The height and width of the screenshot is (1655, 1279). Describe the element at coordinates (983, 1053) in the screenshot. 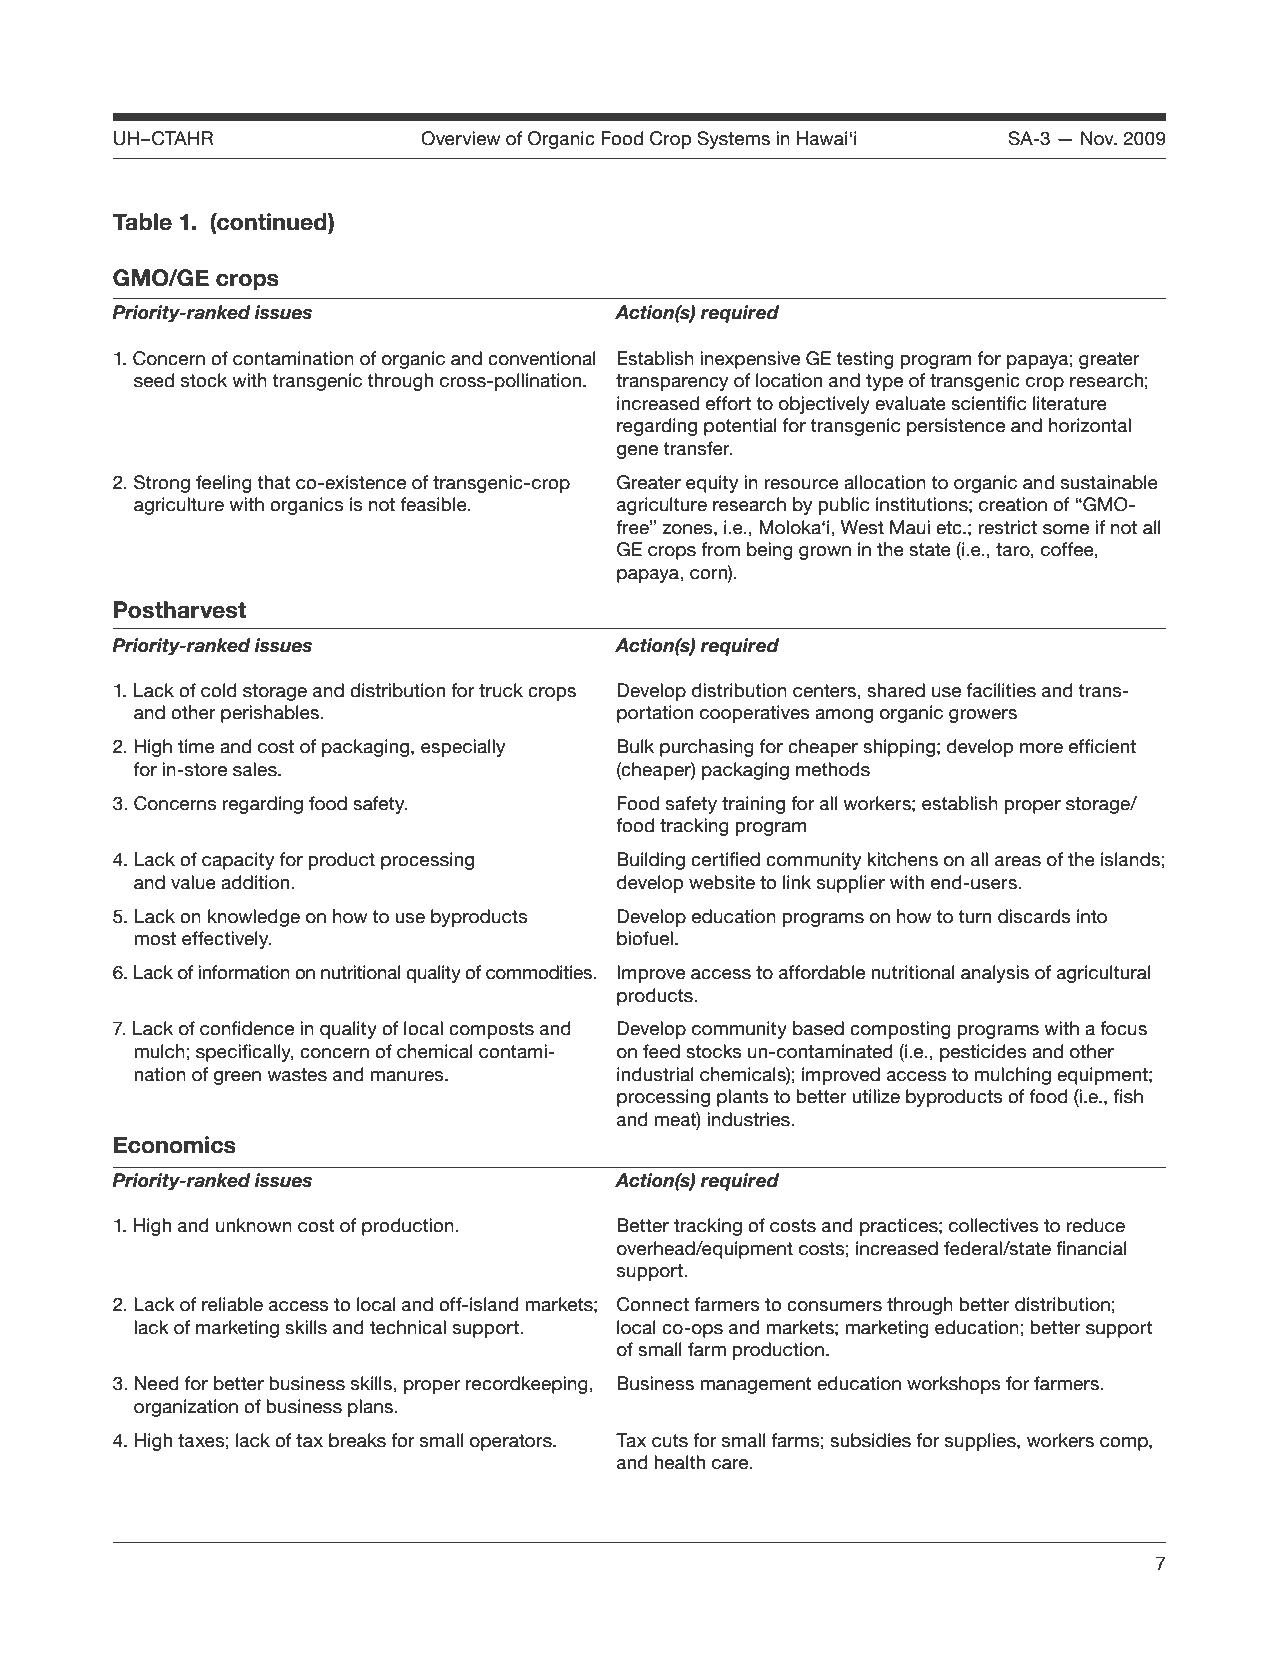

I see `pesticides` at that location.
